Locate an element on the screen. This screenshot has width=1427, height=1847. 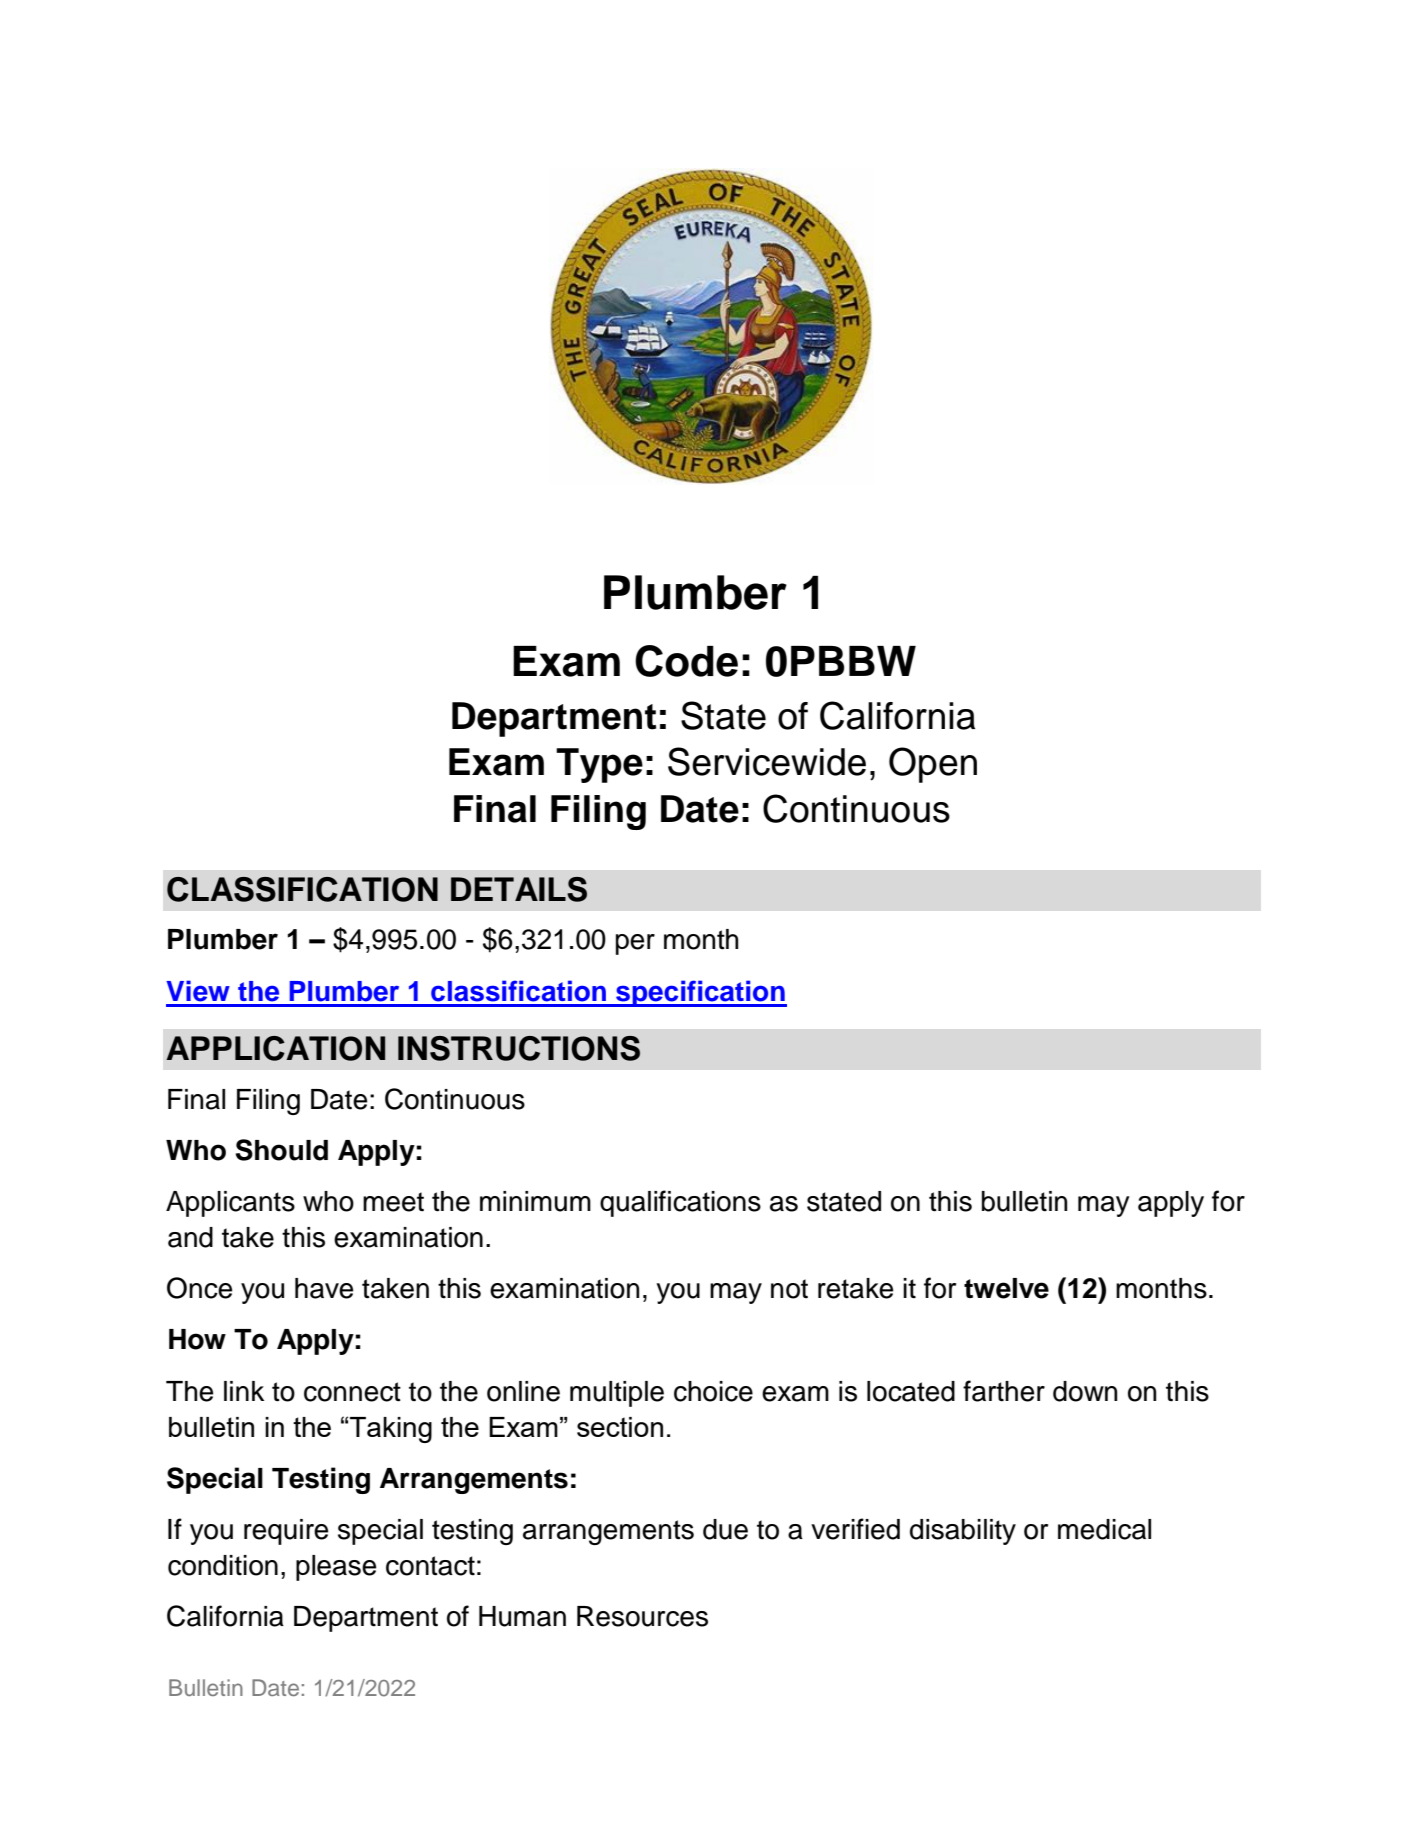
Open is located at coordinates (933, 765).
